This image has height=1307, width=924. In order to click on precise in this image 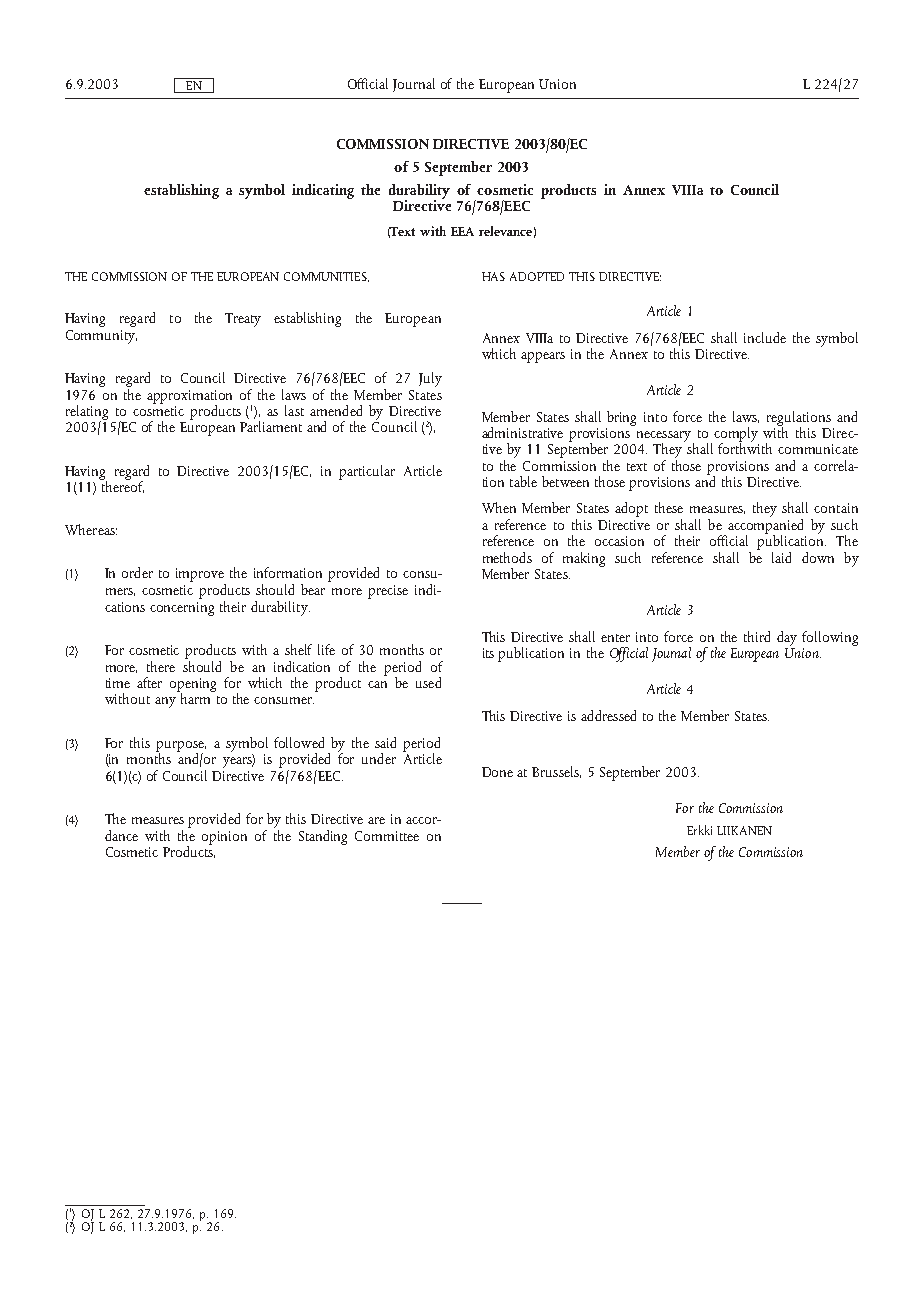, I will do `click(388, 592)`.
